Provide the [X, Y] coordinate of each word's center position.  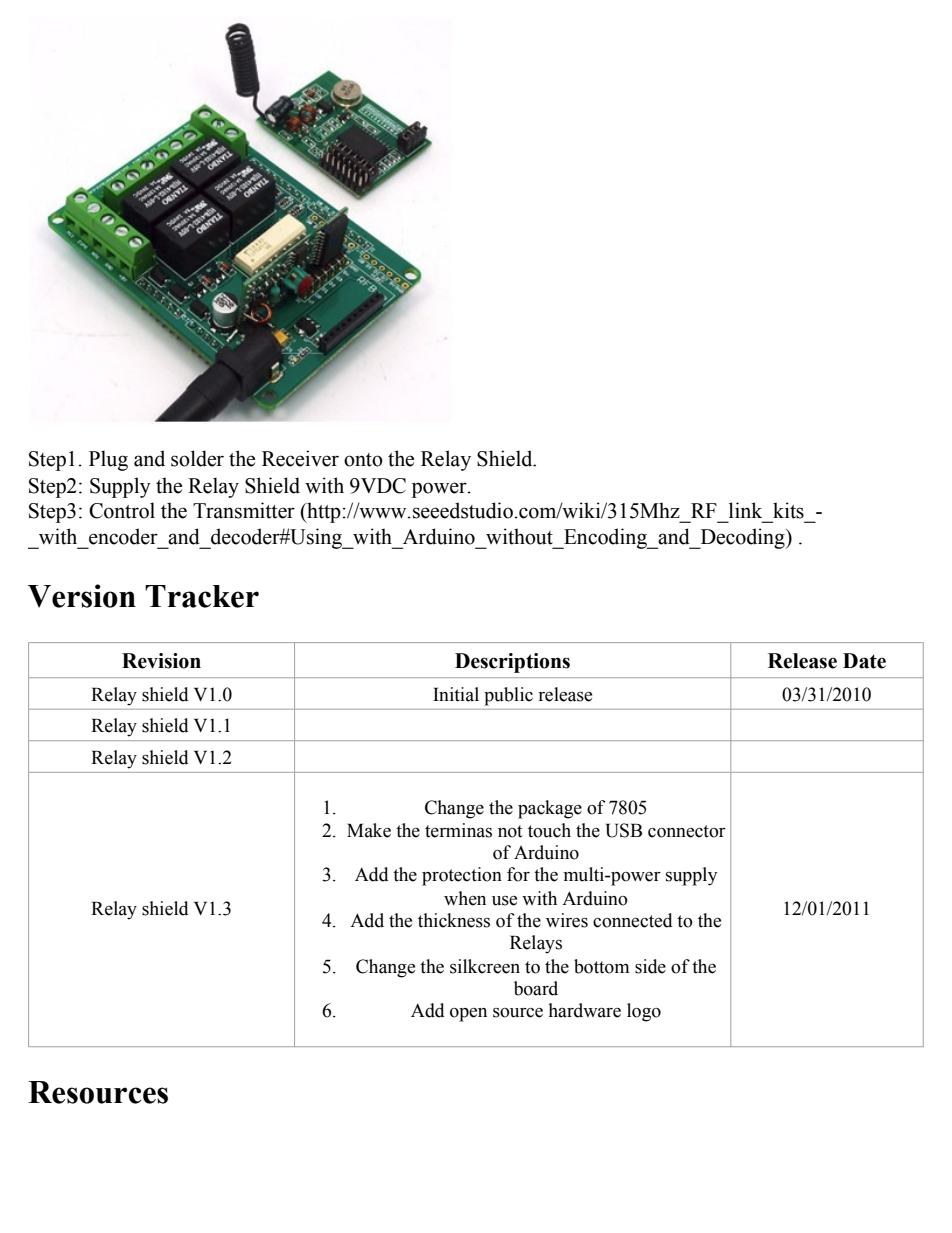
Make [369, 830]
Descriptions [512, 663]
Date [864, 661]
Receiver [300, 458]
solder [197, 458]
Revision [161, 661]
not [510, 831]
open [468, 1015]
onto [363, 460]
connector [687, 831]
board [536, 988]
